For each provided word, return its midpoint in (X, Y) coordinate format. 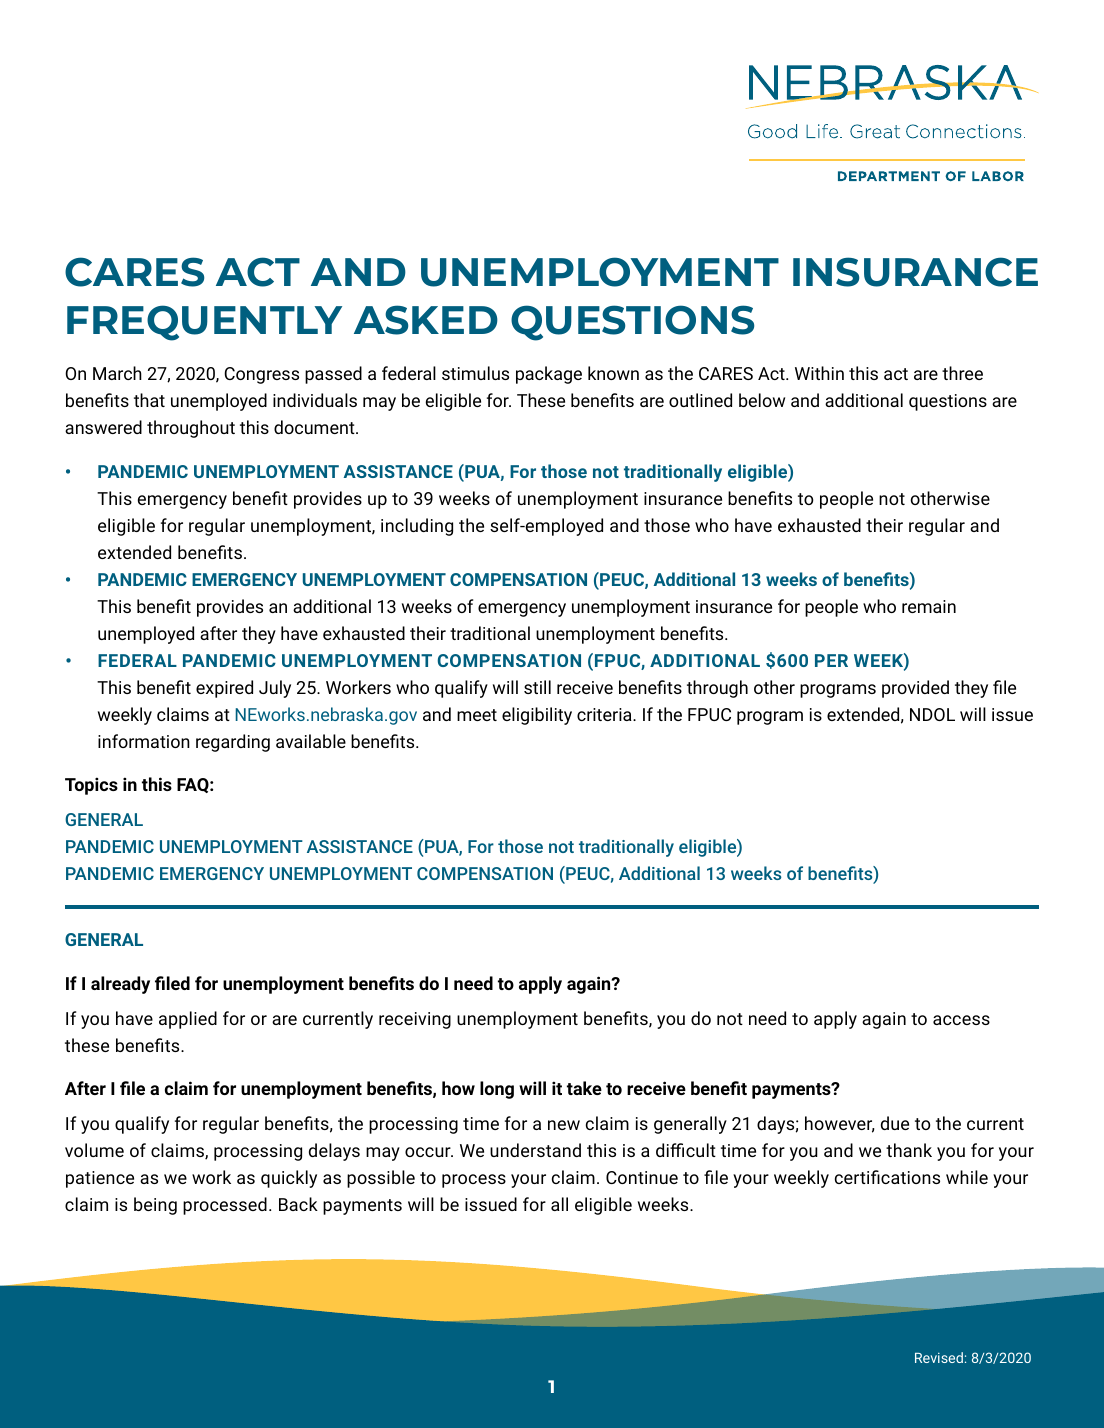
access (961, 1020)
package (549, 375)
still (537, 687)
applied (188, 1020)
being (155, 1206)
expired (224, 689)
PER (831, 660)
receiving (415, 1020)
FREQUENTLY (204, 323)
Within (819, 373)
